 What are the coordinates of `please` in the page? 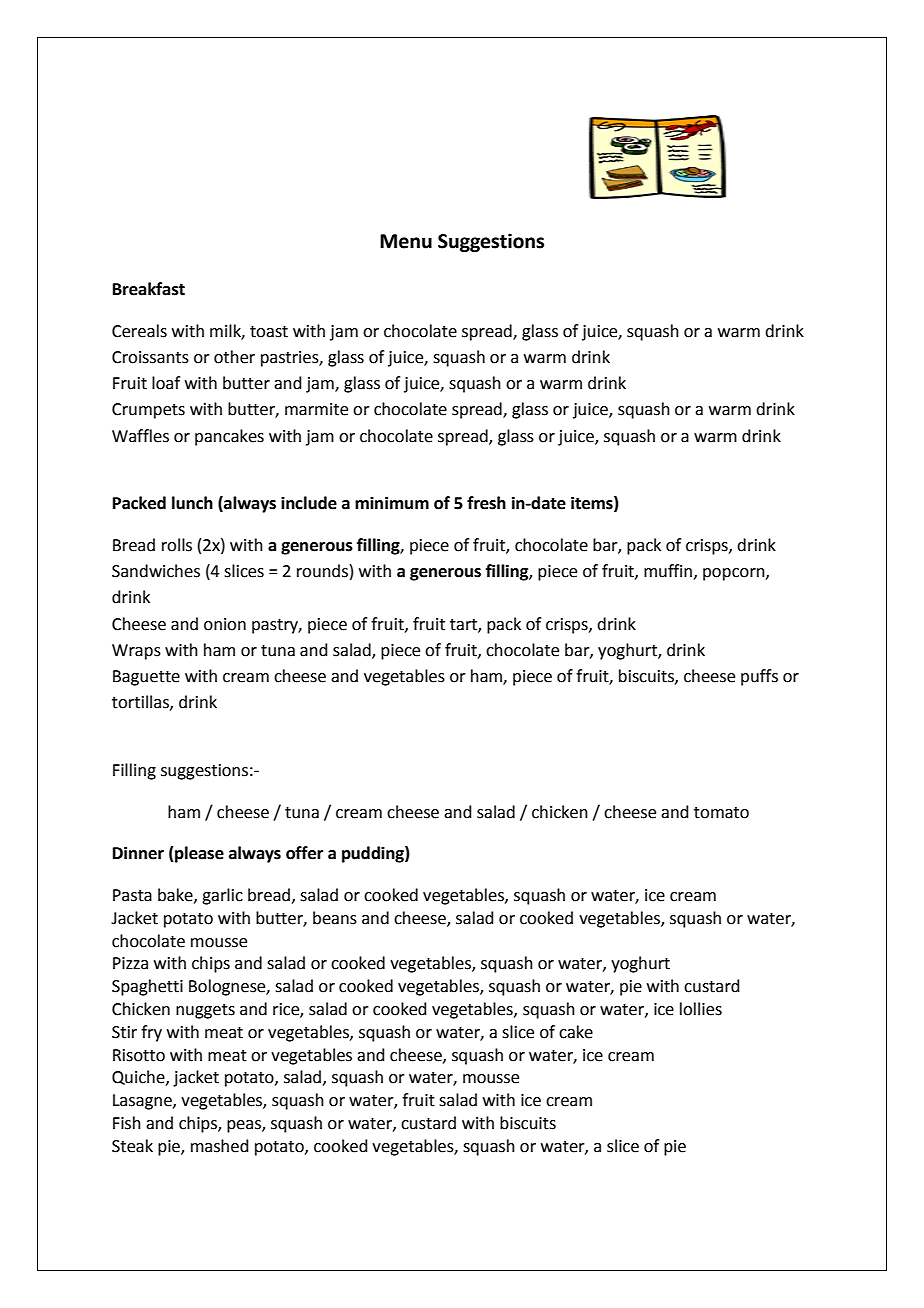 It's located at (198, 854).
